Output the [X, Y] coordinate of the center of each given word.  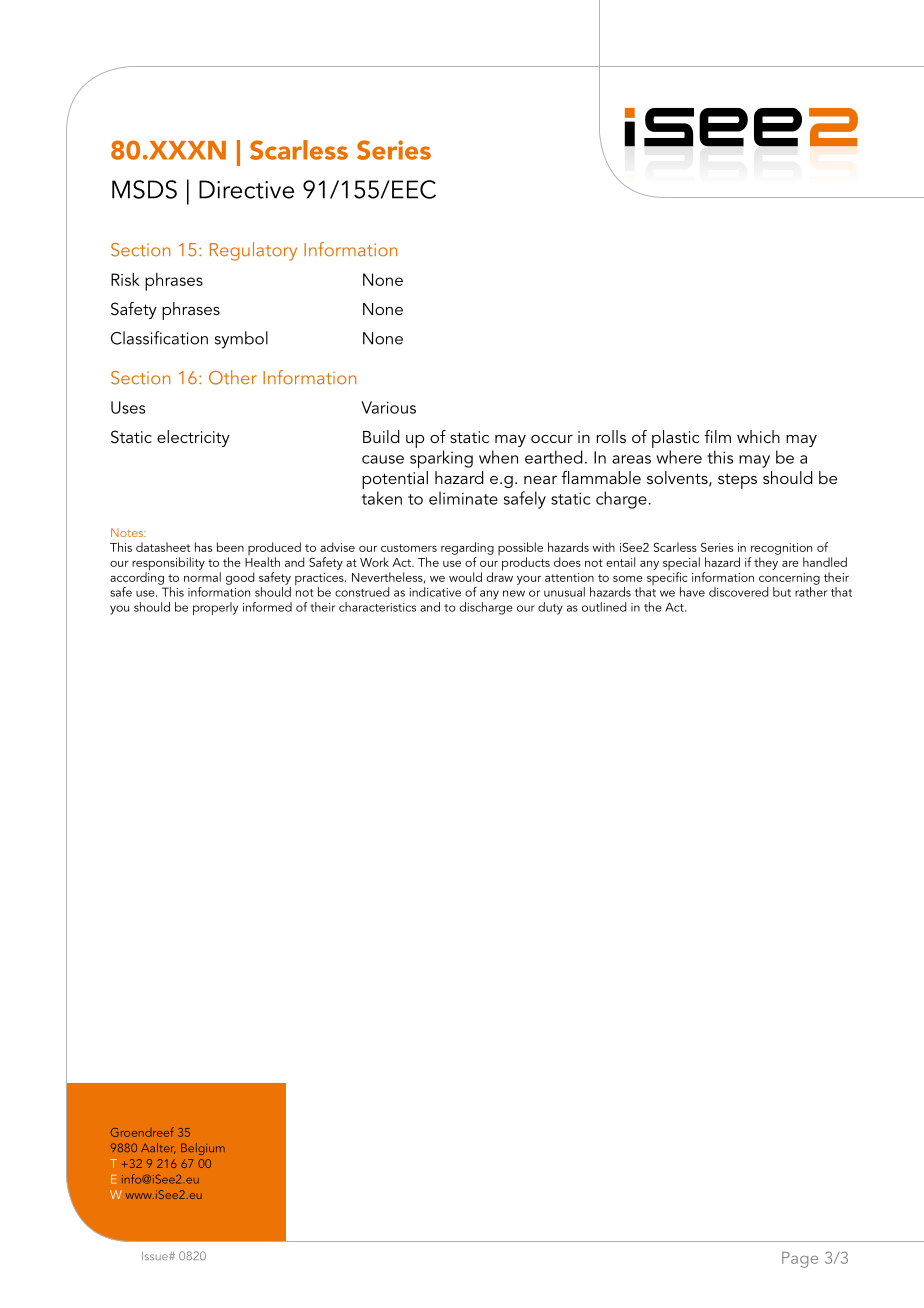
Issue [156, 1255]
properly [215, 608]
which [758, 436]
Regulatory [253, 251]
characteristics [377, 607]
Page [800, 1260]
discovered [739, 592]
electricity [193, 438]
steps [737, 481]
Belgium [203, 1149]
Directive [246, 189]
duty [550, 608]
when [498, 457]
